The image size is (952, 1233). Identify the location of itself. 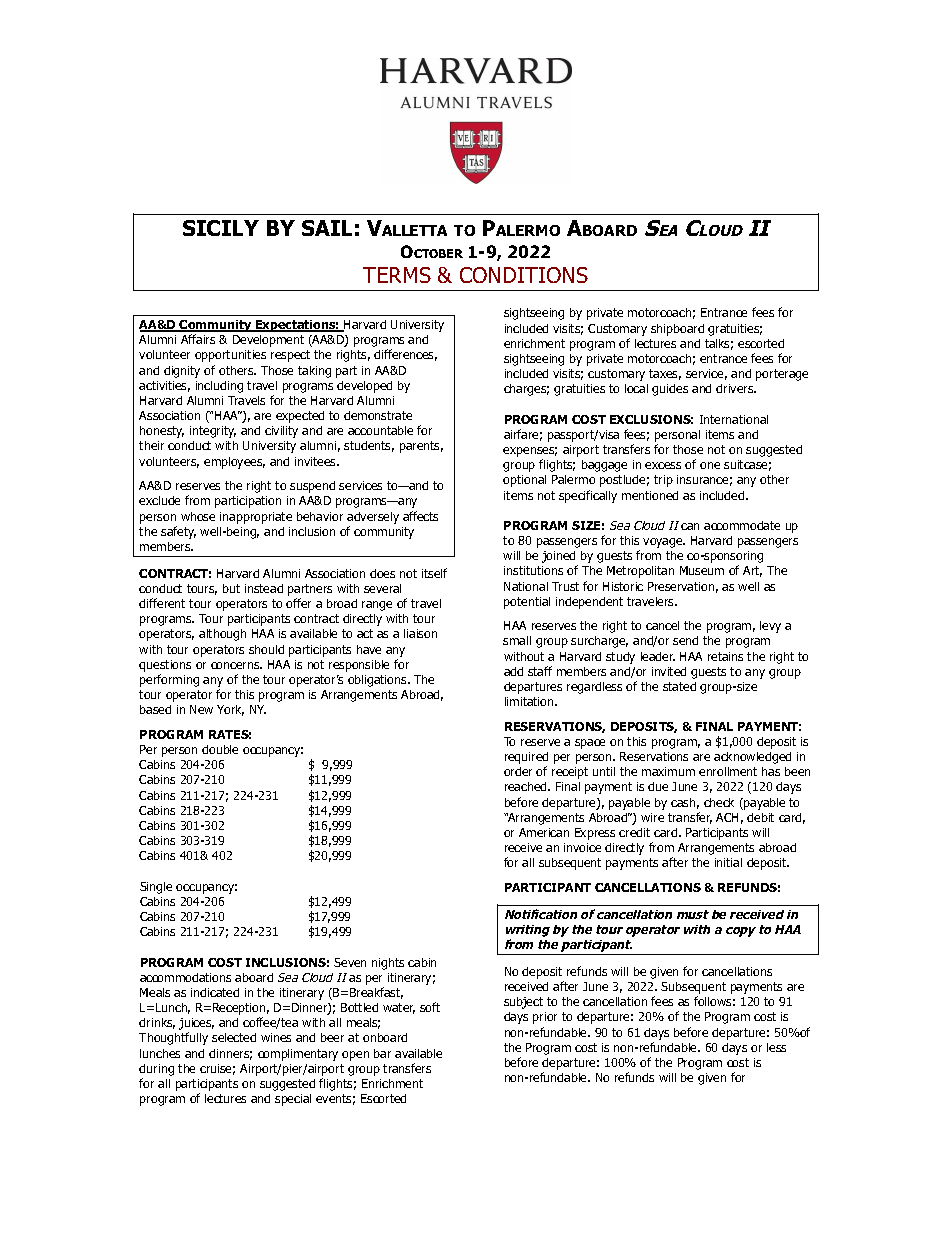
(434, 573).
